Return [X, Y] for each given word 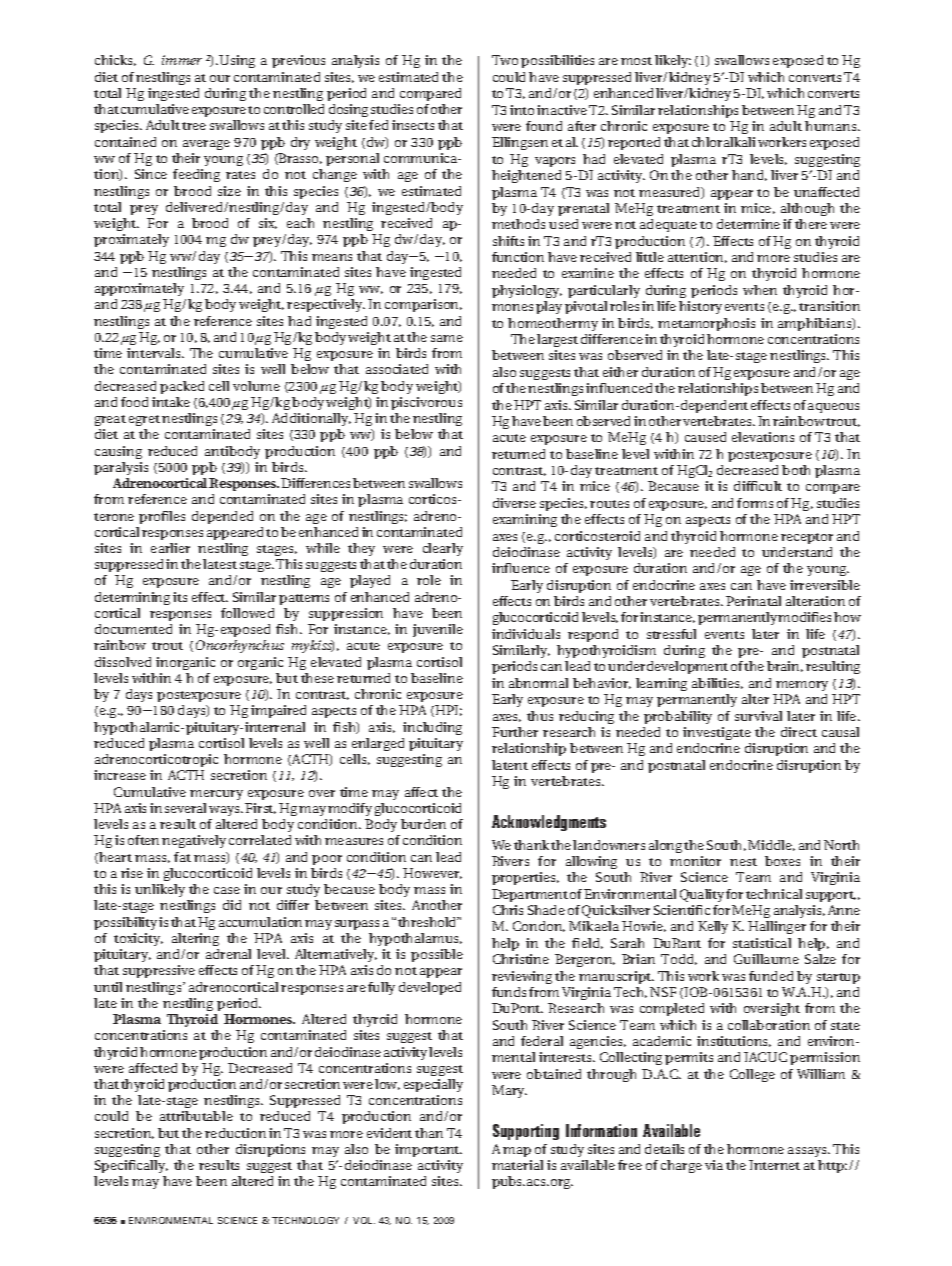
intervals [155, 353]
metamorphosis [706, 324]
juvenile [438, 630]
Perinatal [753, 601]
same [447, 338]
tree [194, 126]
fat [182, 857]
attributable [196, 1116]
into [522, 110]
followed [247, 613]
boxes [782, 861]
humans [832, 126]
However [432, 873]
